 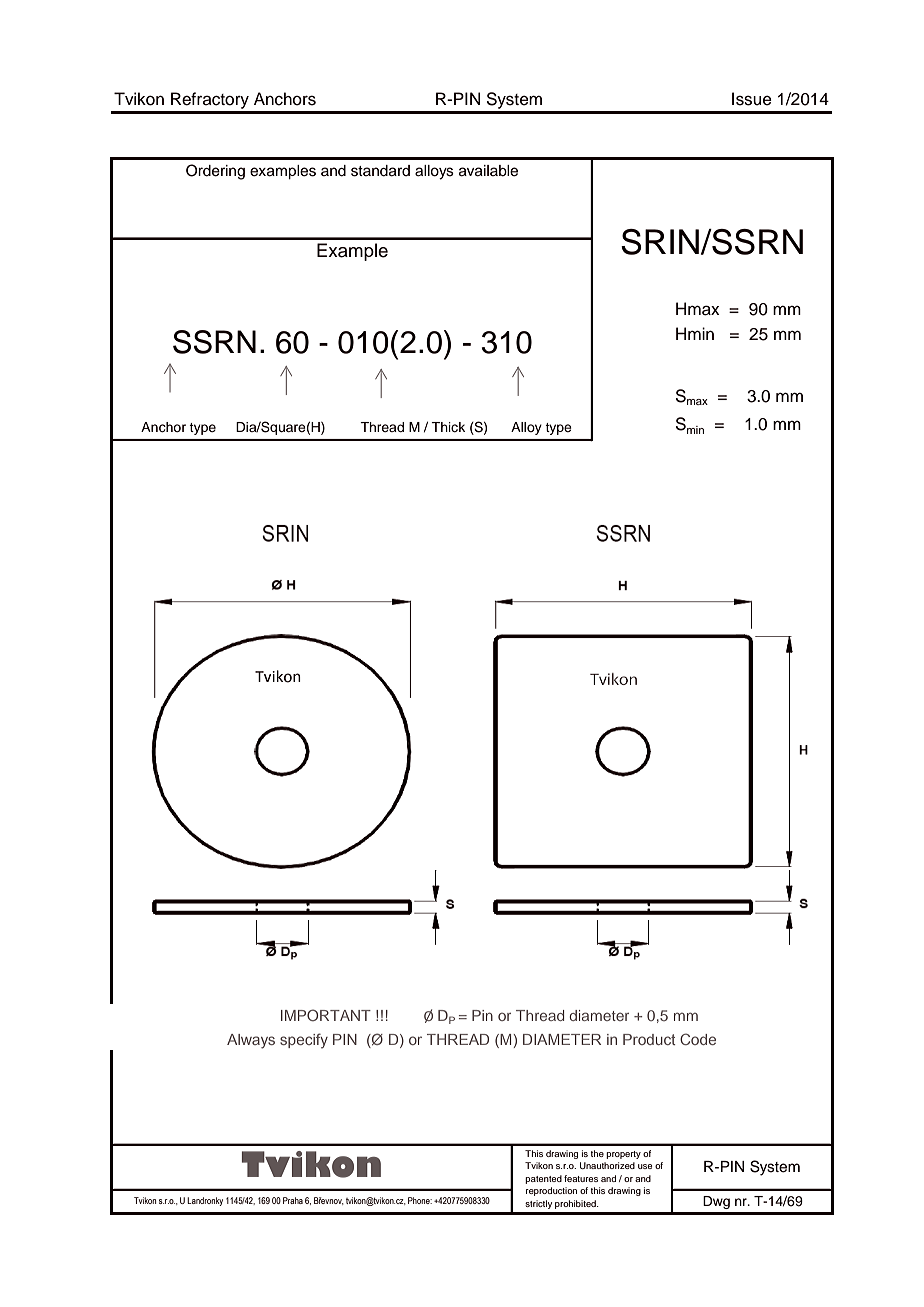 I want to click on available, so click(x=488, y=171).
